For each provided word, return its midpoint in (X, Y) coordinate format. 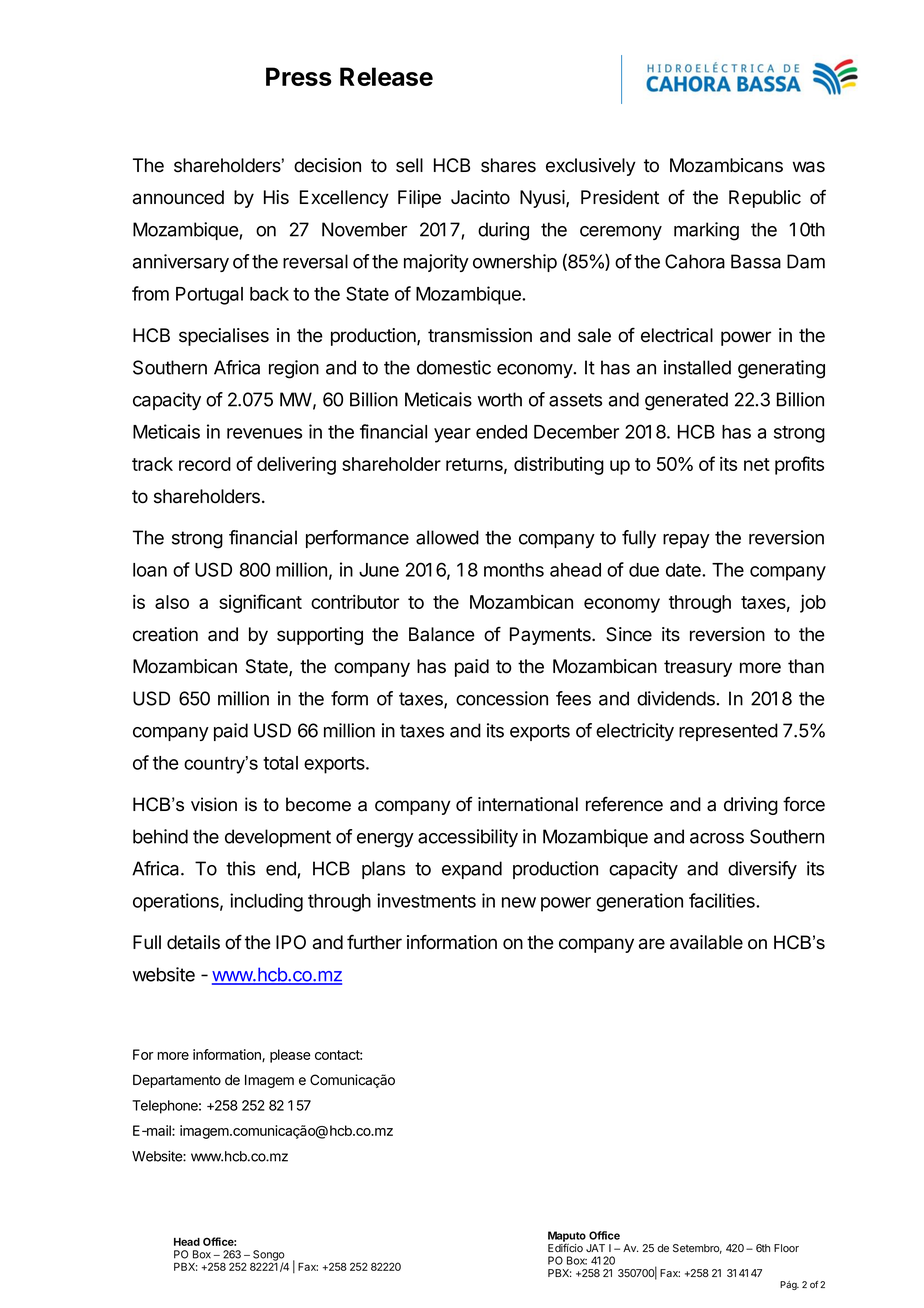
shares (508, 165)
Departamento (177, 1081)
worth (499, 399)
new (519, 902)
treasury (698, 668)
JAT (595, 1248)
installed (697, 367)
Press (299, 76)
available (706, 942)
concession (502, 698)
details (193, 942)
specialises (224, 337)
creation (165, 634)
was (809, 167)
